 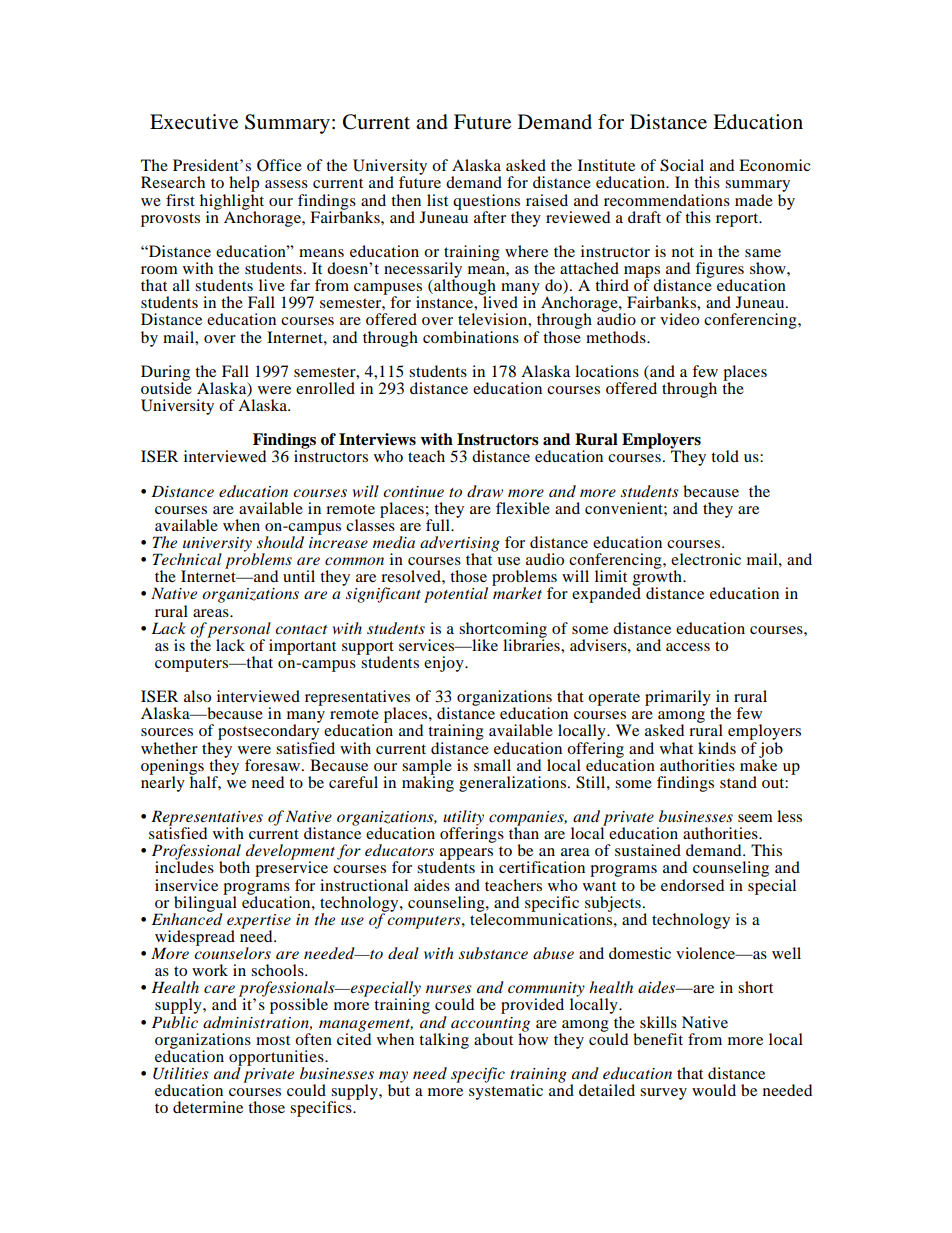 I want to click on access, so click(x=688, y=647).
